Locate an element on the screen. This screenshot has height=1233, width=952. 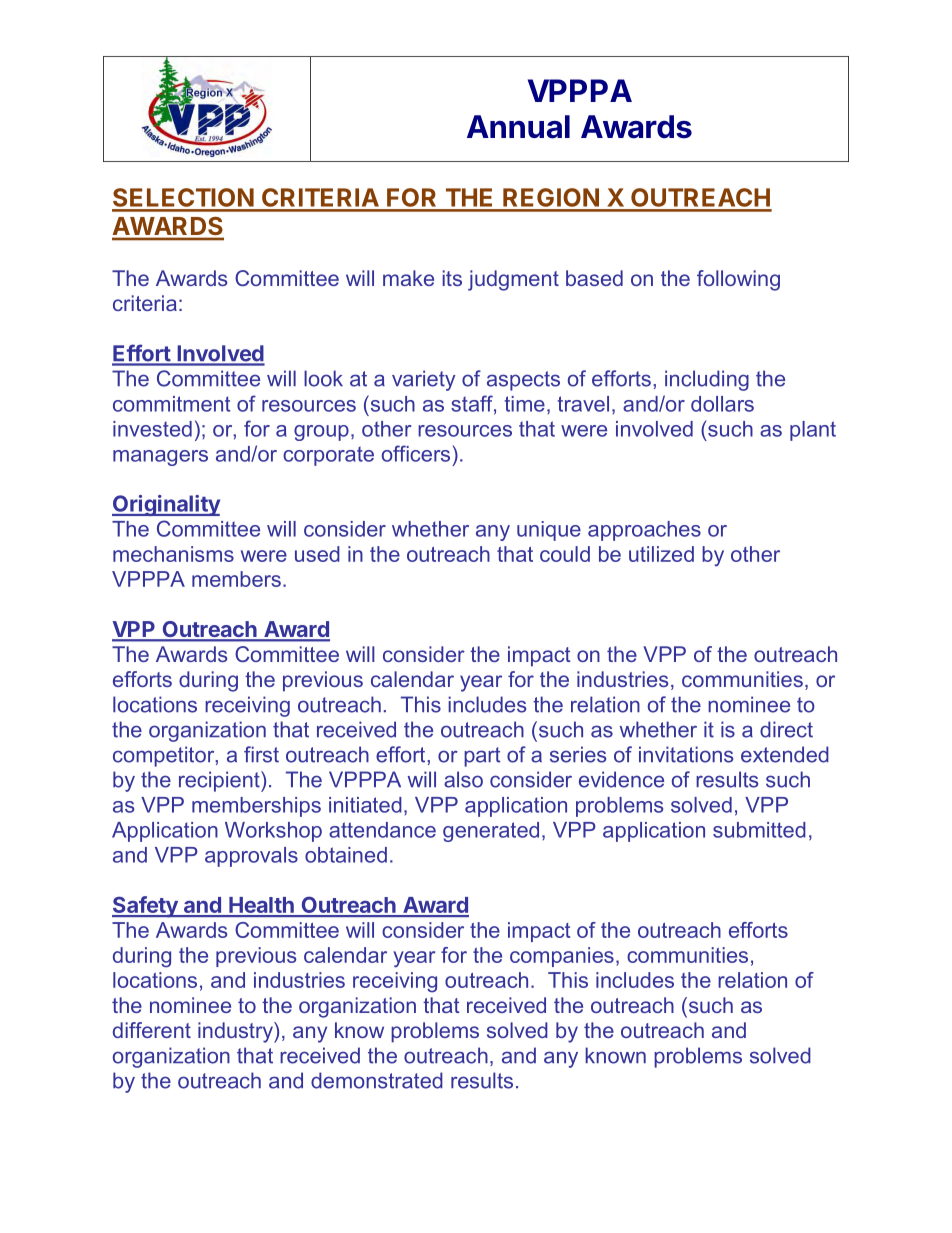
generated is located at coordinates (491, 832).
